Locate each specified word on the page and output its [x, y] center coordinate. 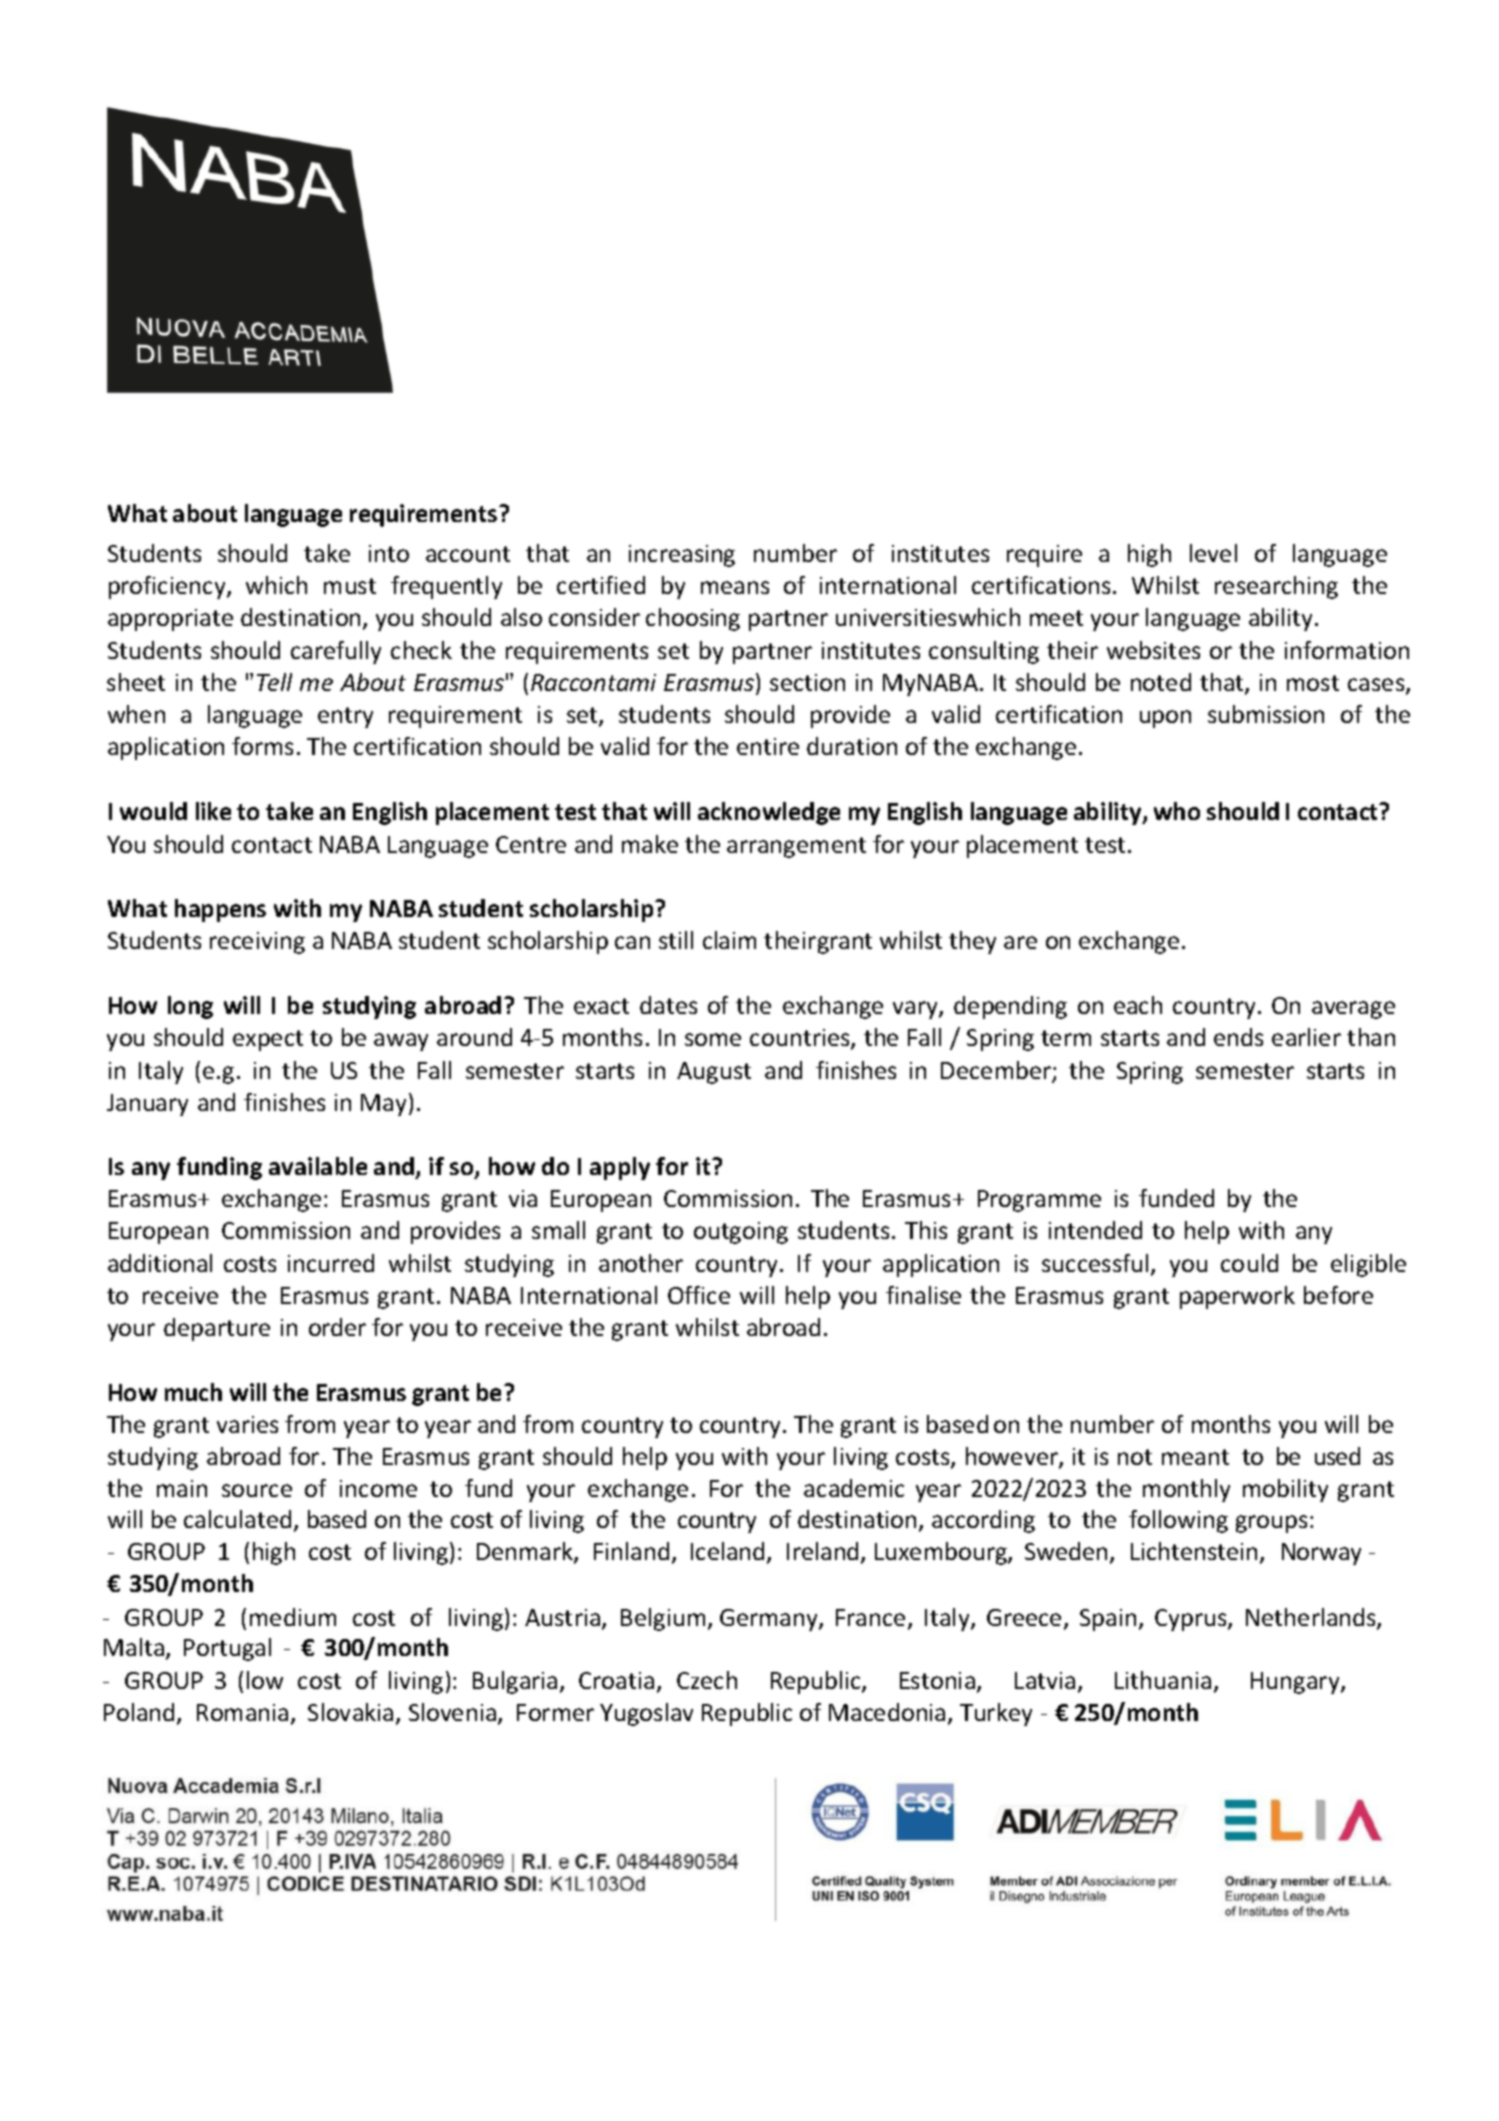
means [735, 587]
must [350, 586]
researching [1276, 587]
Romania [242, 1712]
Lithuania [1163, 1680]
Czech [707, 1680]
